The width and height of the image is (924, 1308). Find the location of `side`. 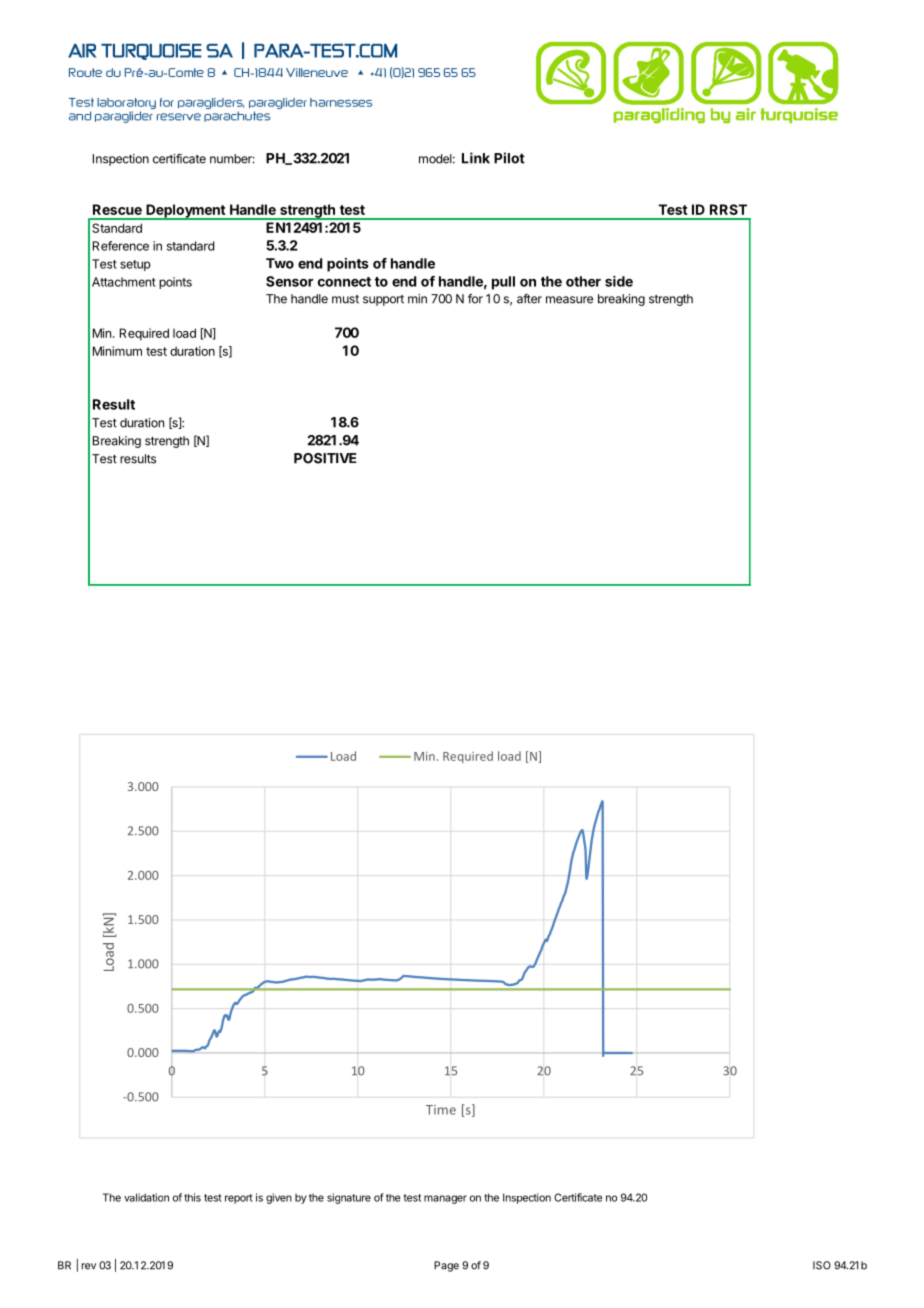

side is located at coordinates (619, 281).
